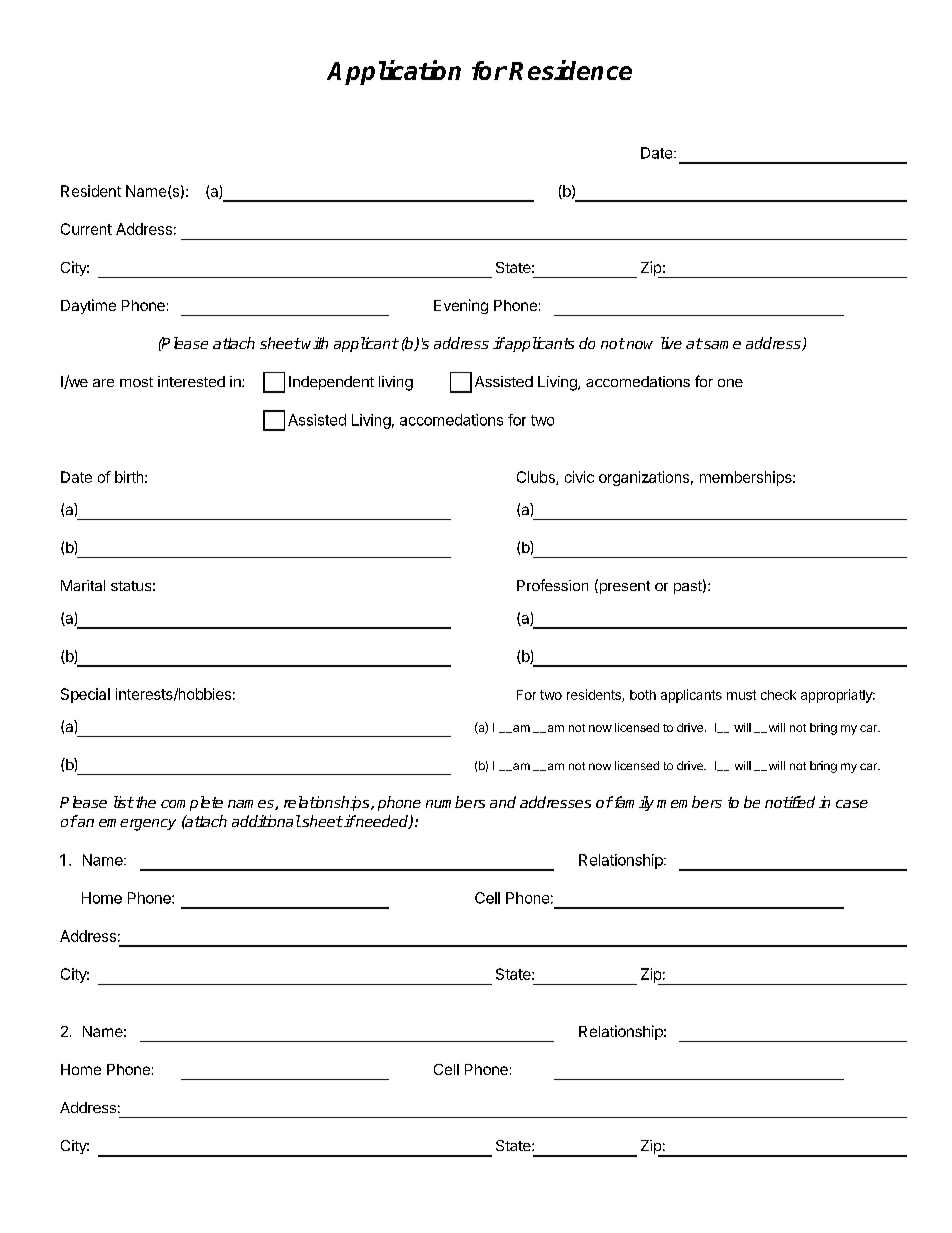 The width and height of the document is (952, 1233). I want to click on Current, so click(86, 229).
